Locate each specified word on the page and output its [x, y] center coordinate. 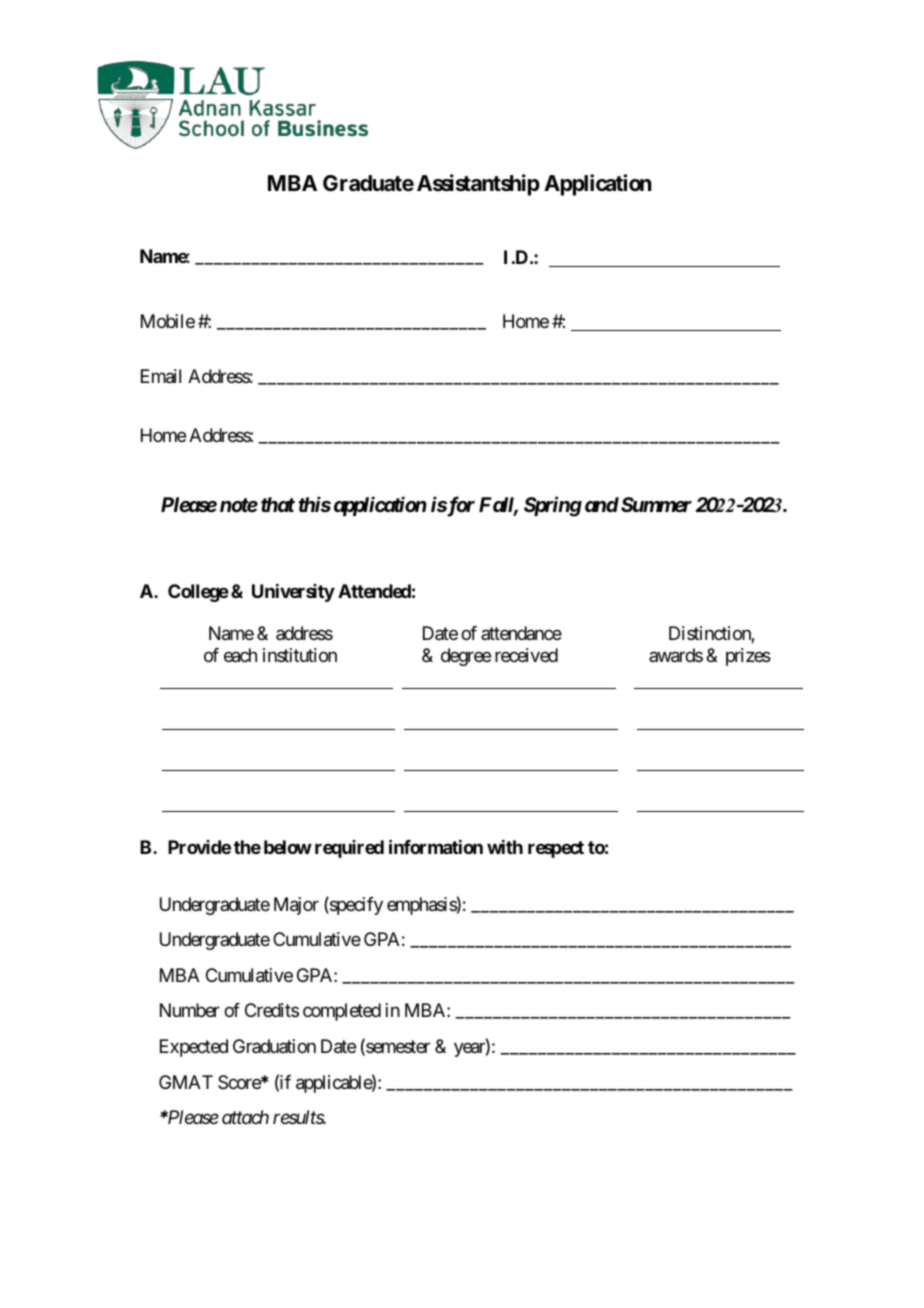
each [240, 655]
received [526, 655]
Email [161, 376]
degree [466, 657]
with [505, 847]
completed [342, 1012]
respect [556, 849]
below [288, 847]
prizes [748, 657]
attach [245, 1117]
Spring [553, 506]
